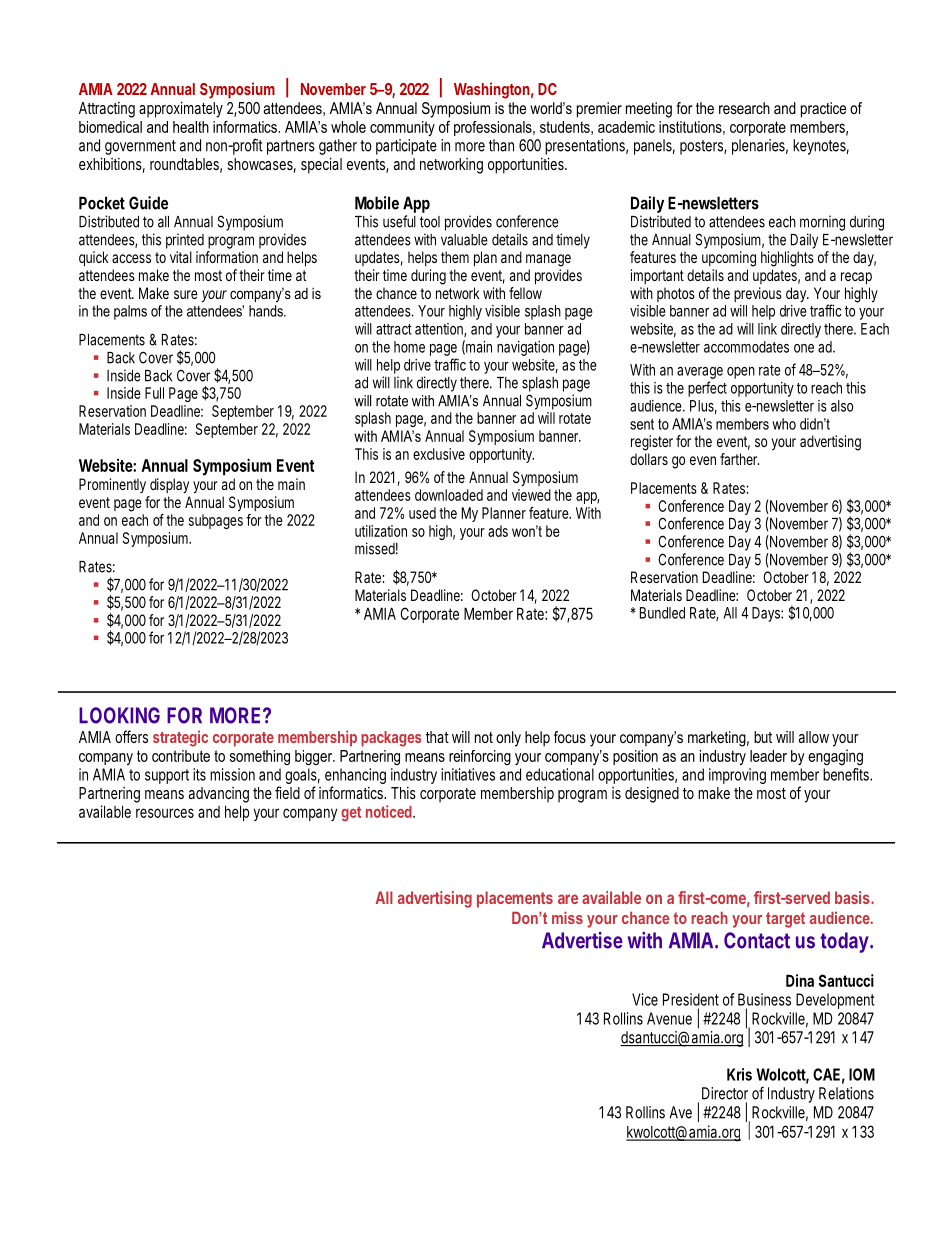 This document has height=1233, width=952. What do you see at coordinates (440, 330) in the document?
I see `attention` at bounding box center [440, 330].
